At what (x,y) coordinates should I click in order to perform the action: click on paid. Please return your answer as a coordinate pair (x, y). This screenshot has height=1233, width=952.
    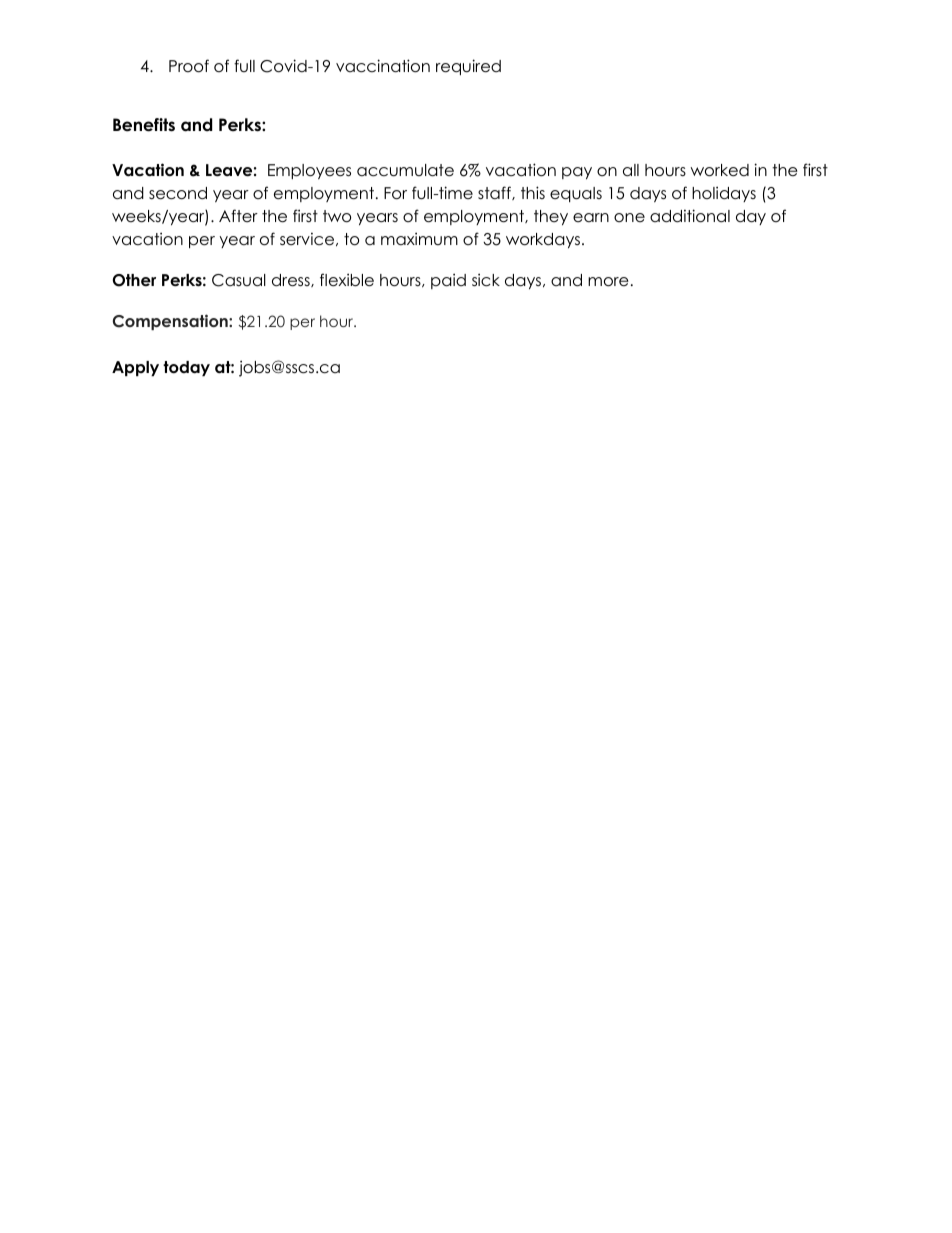
    Looking at the image, I should click on (448, 281).
